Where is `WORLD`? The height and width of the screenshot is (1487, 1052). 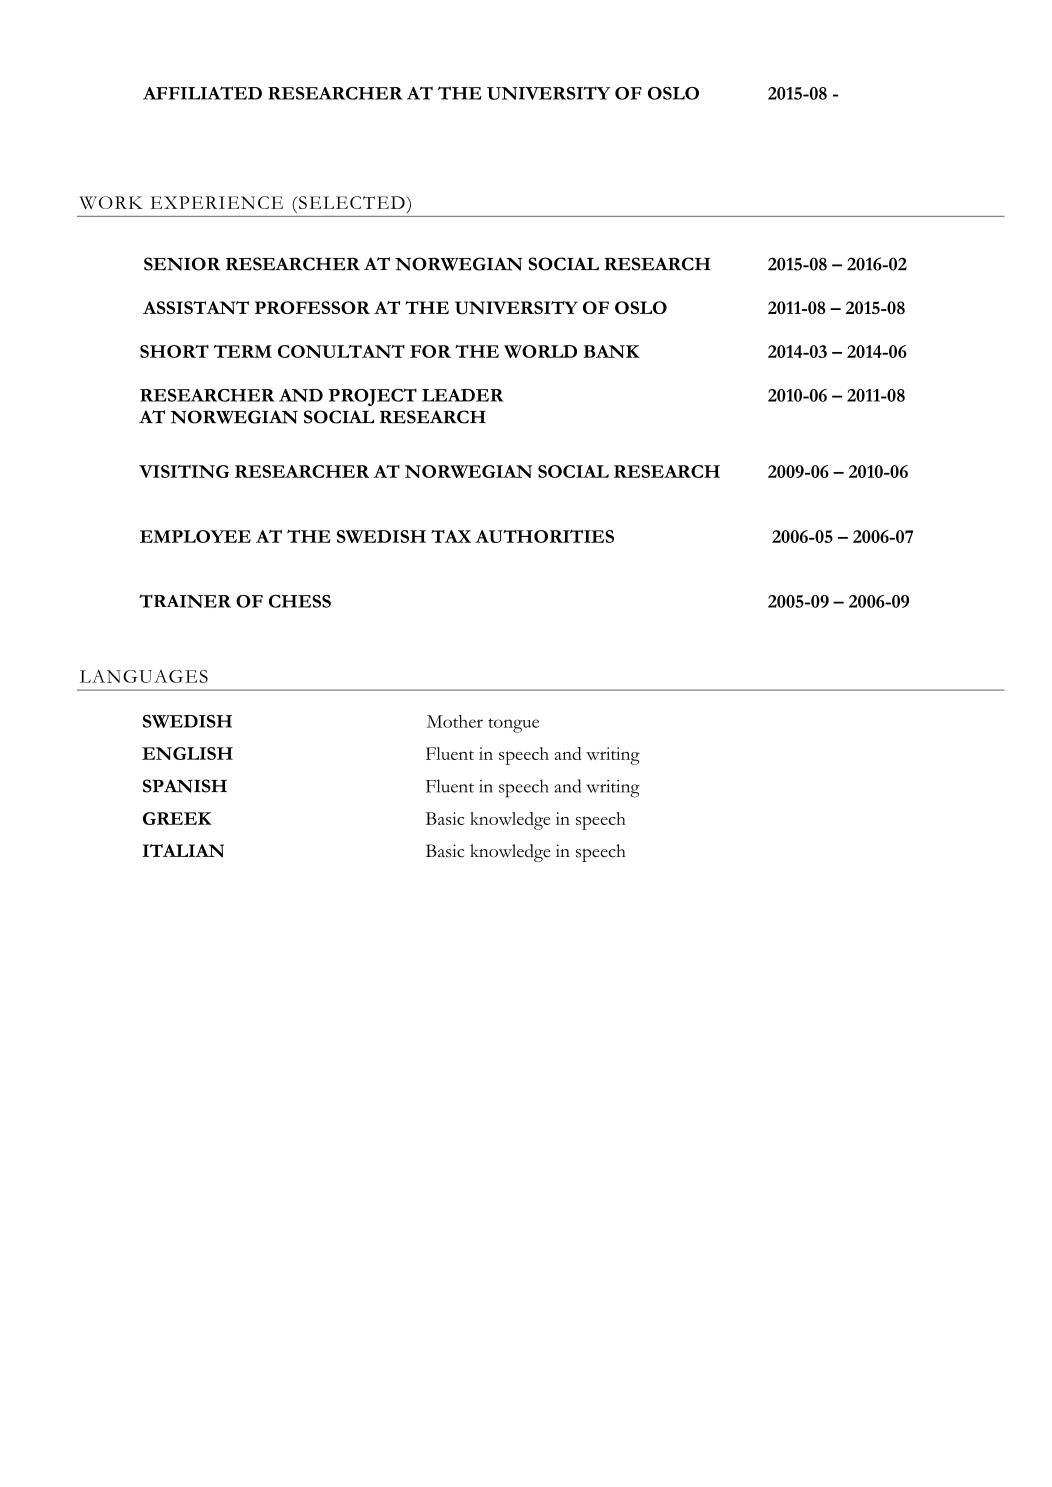
WORLD is located at coordinates (540, 351).
